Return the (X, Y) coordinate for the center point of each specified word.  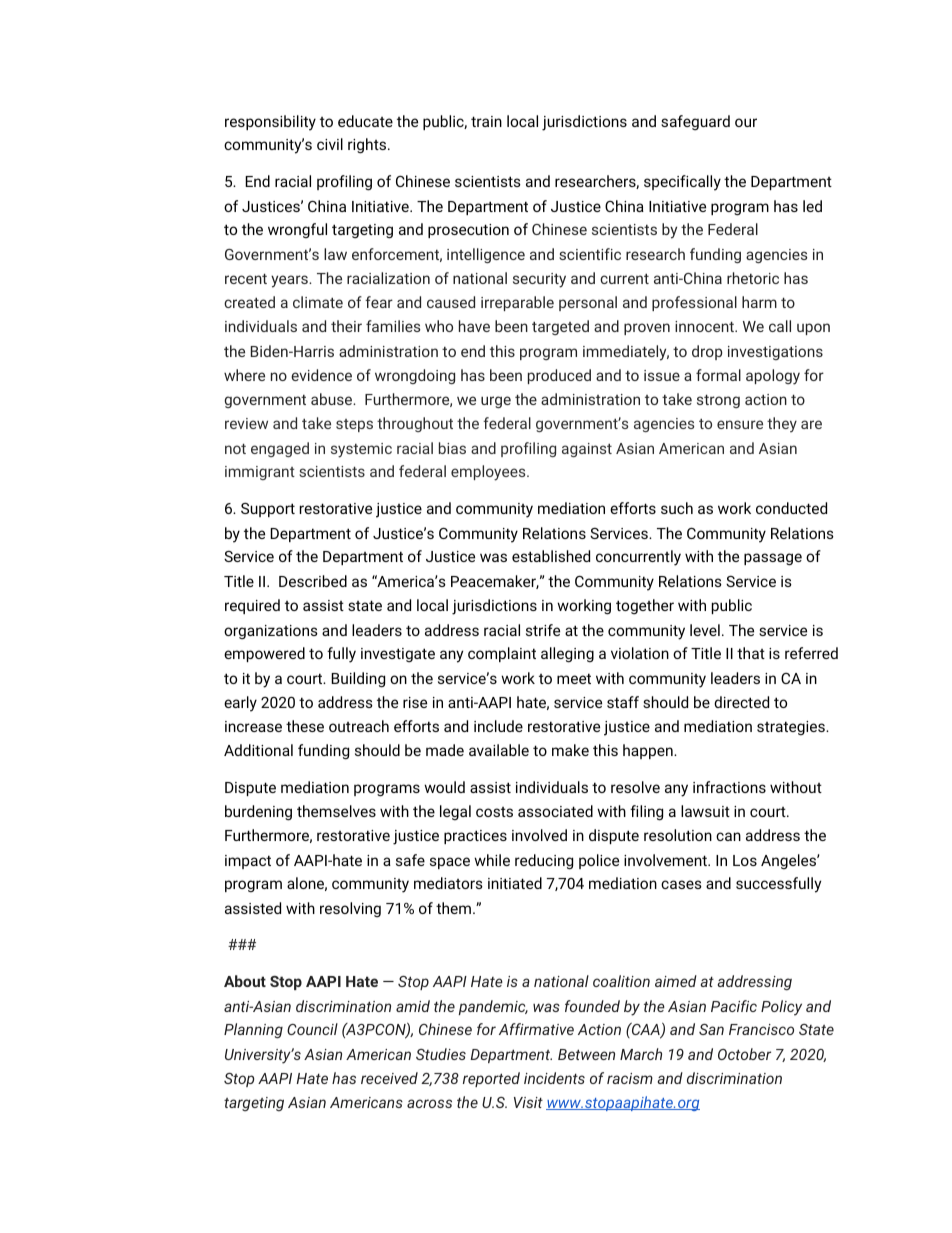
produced (559, 376)
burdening (258, 813)
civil (330, 144)
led (812, 206)
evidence (321, 375)
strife (543, 630)
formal (718, 375)
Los (745, 860)
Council (312, 1029)
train (486, 121)
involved (539, 835)
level (705, 630)
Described (313, 581)
